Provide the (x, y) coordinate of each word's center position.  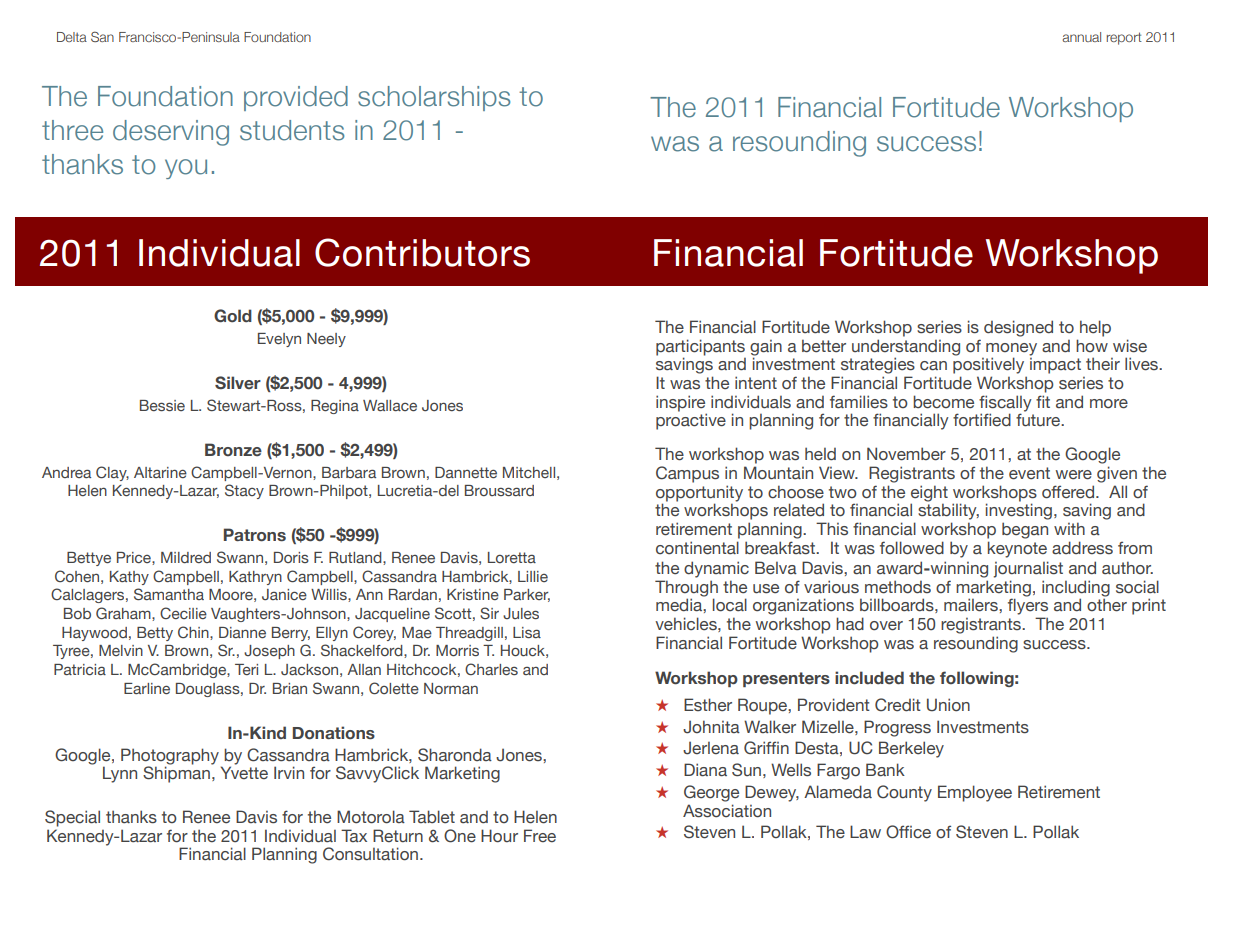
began (1025, 530)
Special (72, 818)
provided (296, 98)
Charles (491, 669)
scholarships (434, 98)
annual (1081, 37)
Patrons (255, 535)
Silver (238, 383)
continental (697, 548)
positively (988, 365)
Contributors (422, 252)
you (186, 169)
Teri (246, 669)
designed (1018, 328)
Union (948, 705)
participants (700, 347)
